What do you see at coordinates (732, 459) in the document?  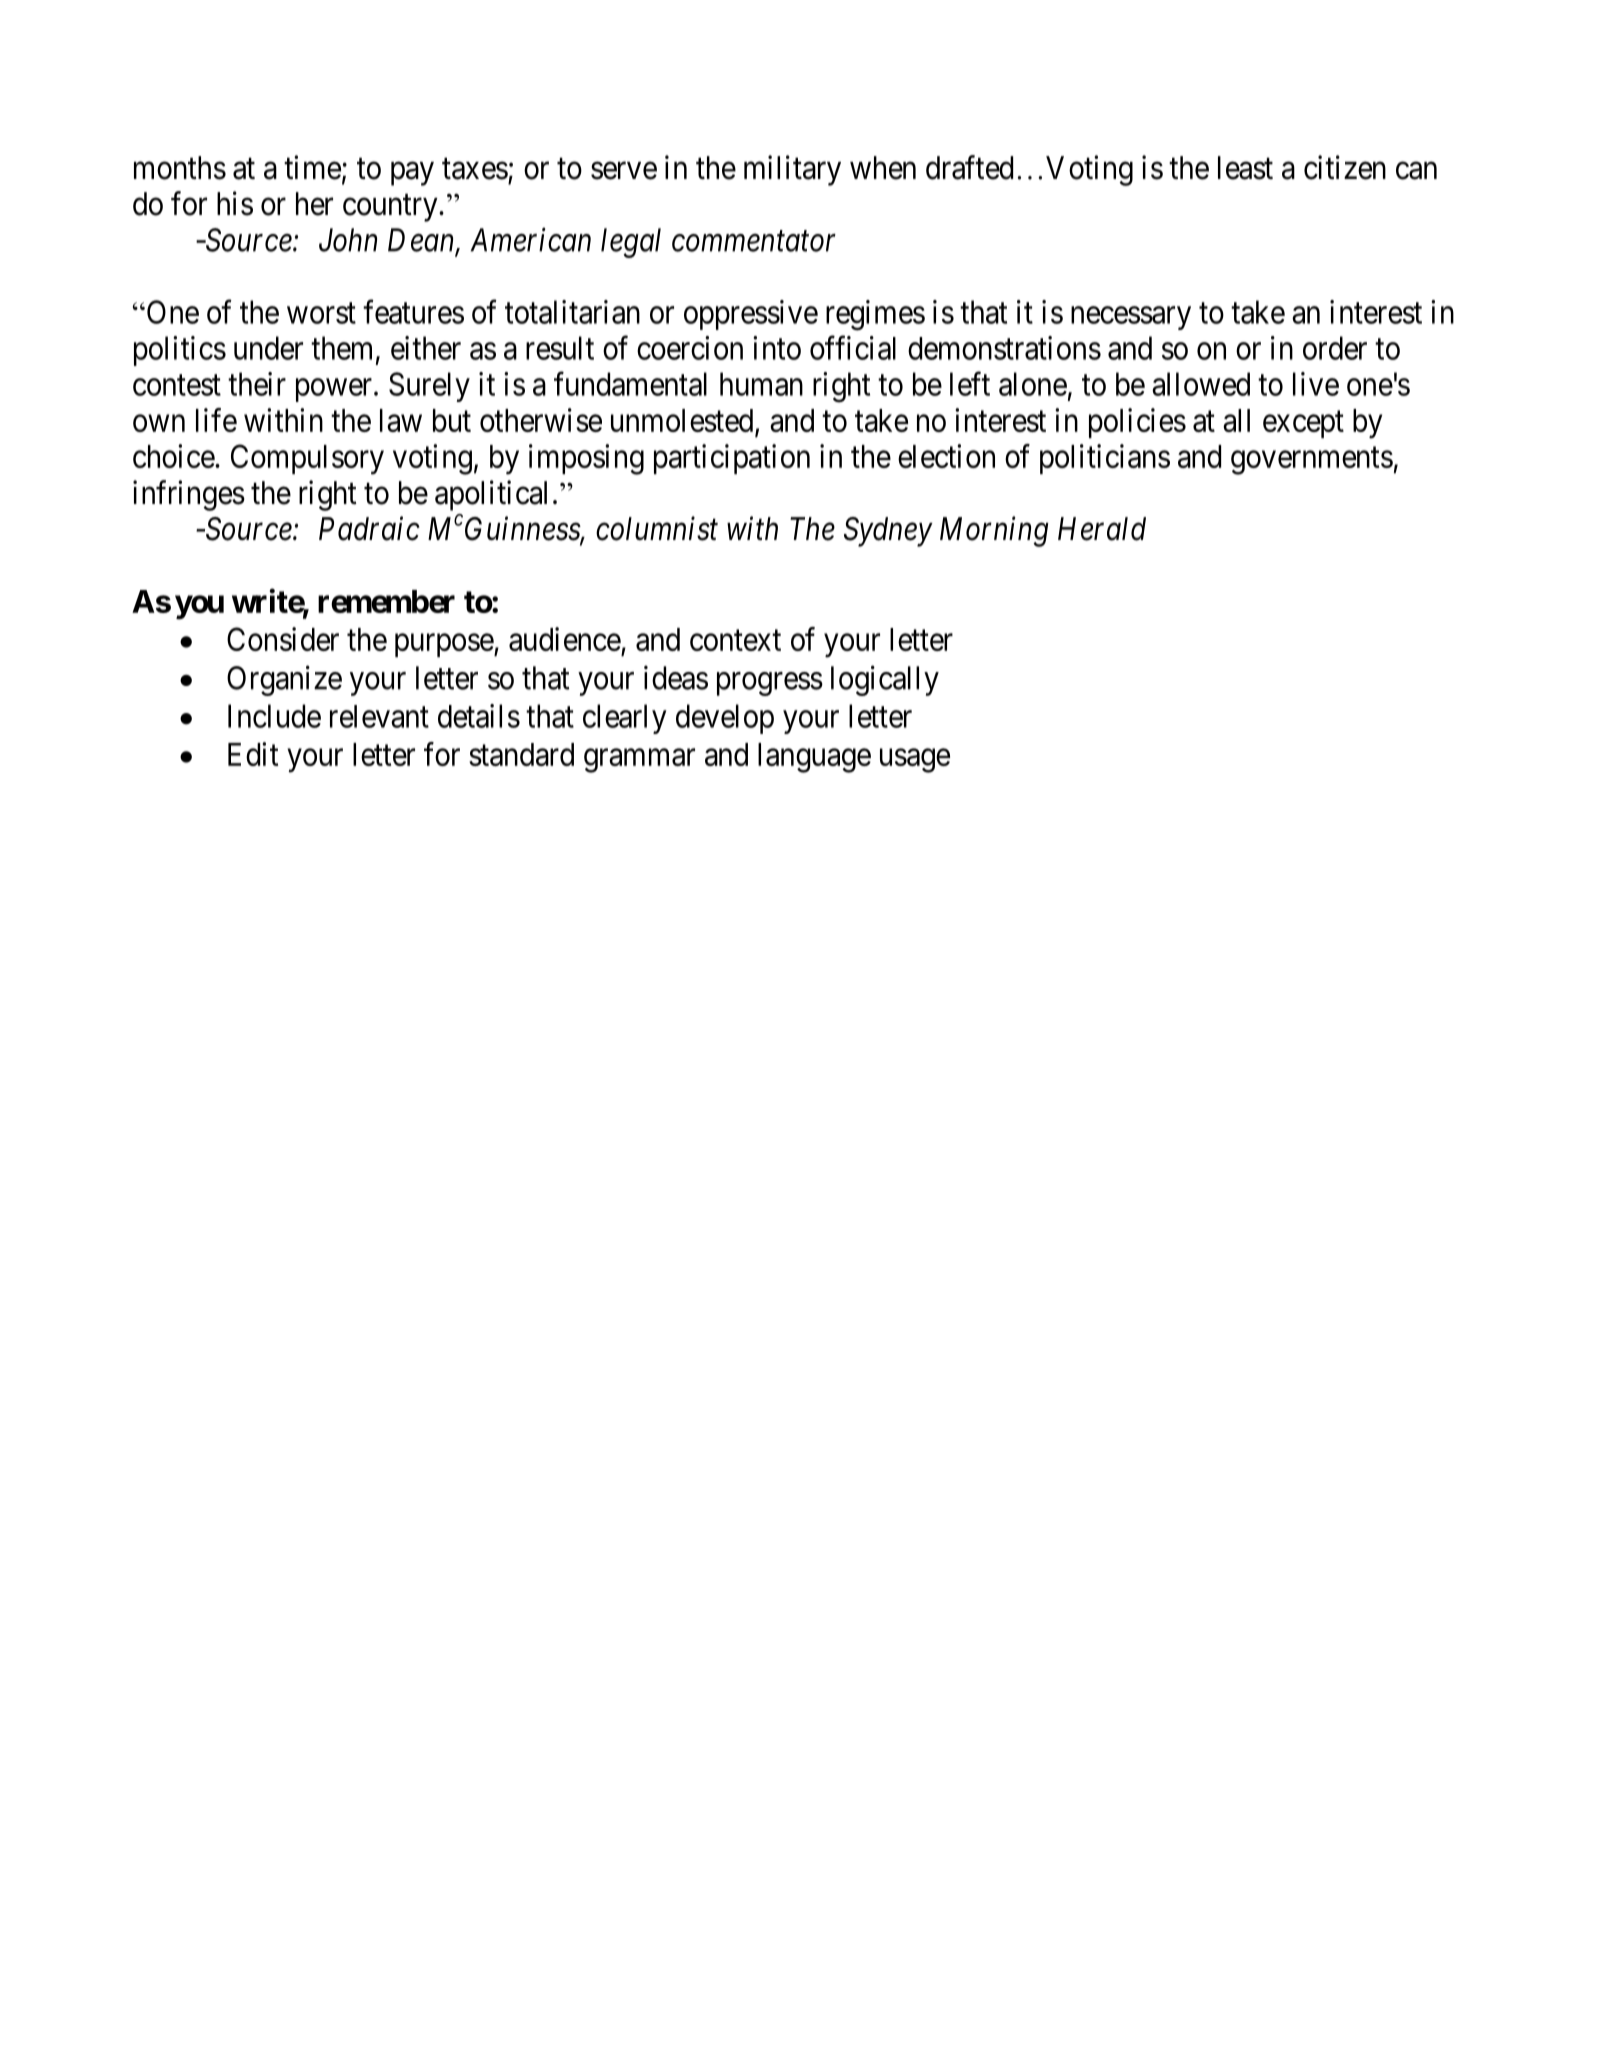 I see `participation` at bounding box center [732, 459].
